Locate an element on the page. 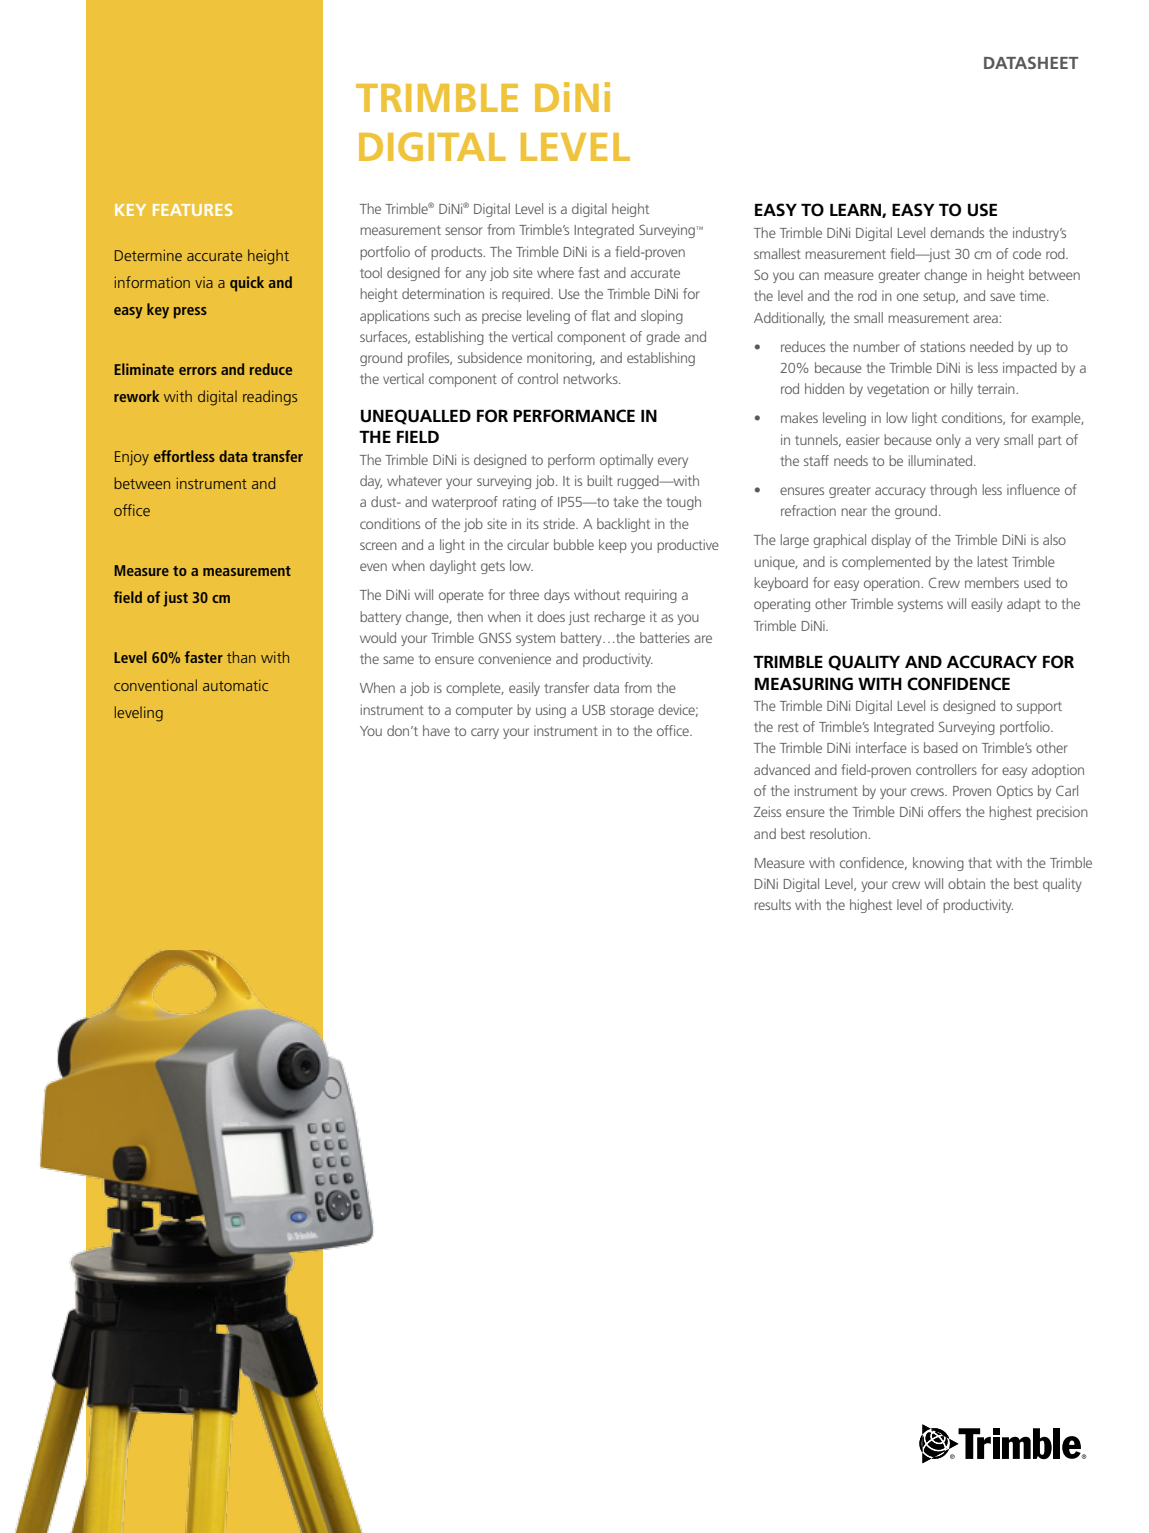 The width and height of the document is (1149, 1533). demands is located at coordinates (957, 232).
